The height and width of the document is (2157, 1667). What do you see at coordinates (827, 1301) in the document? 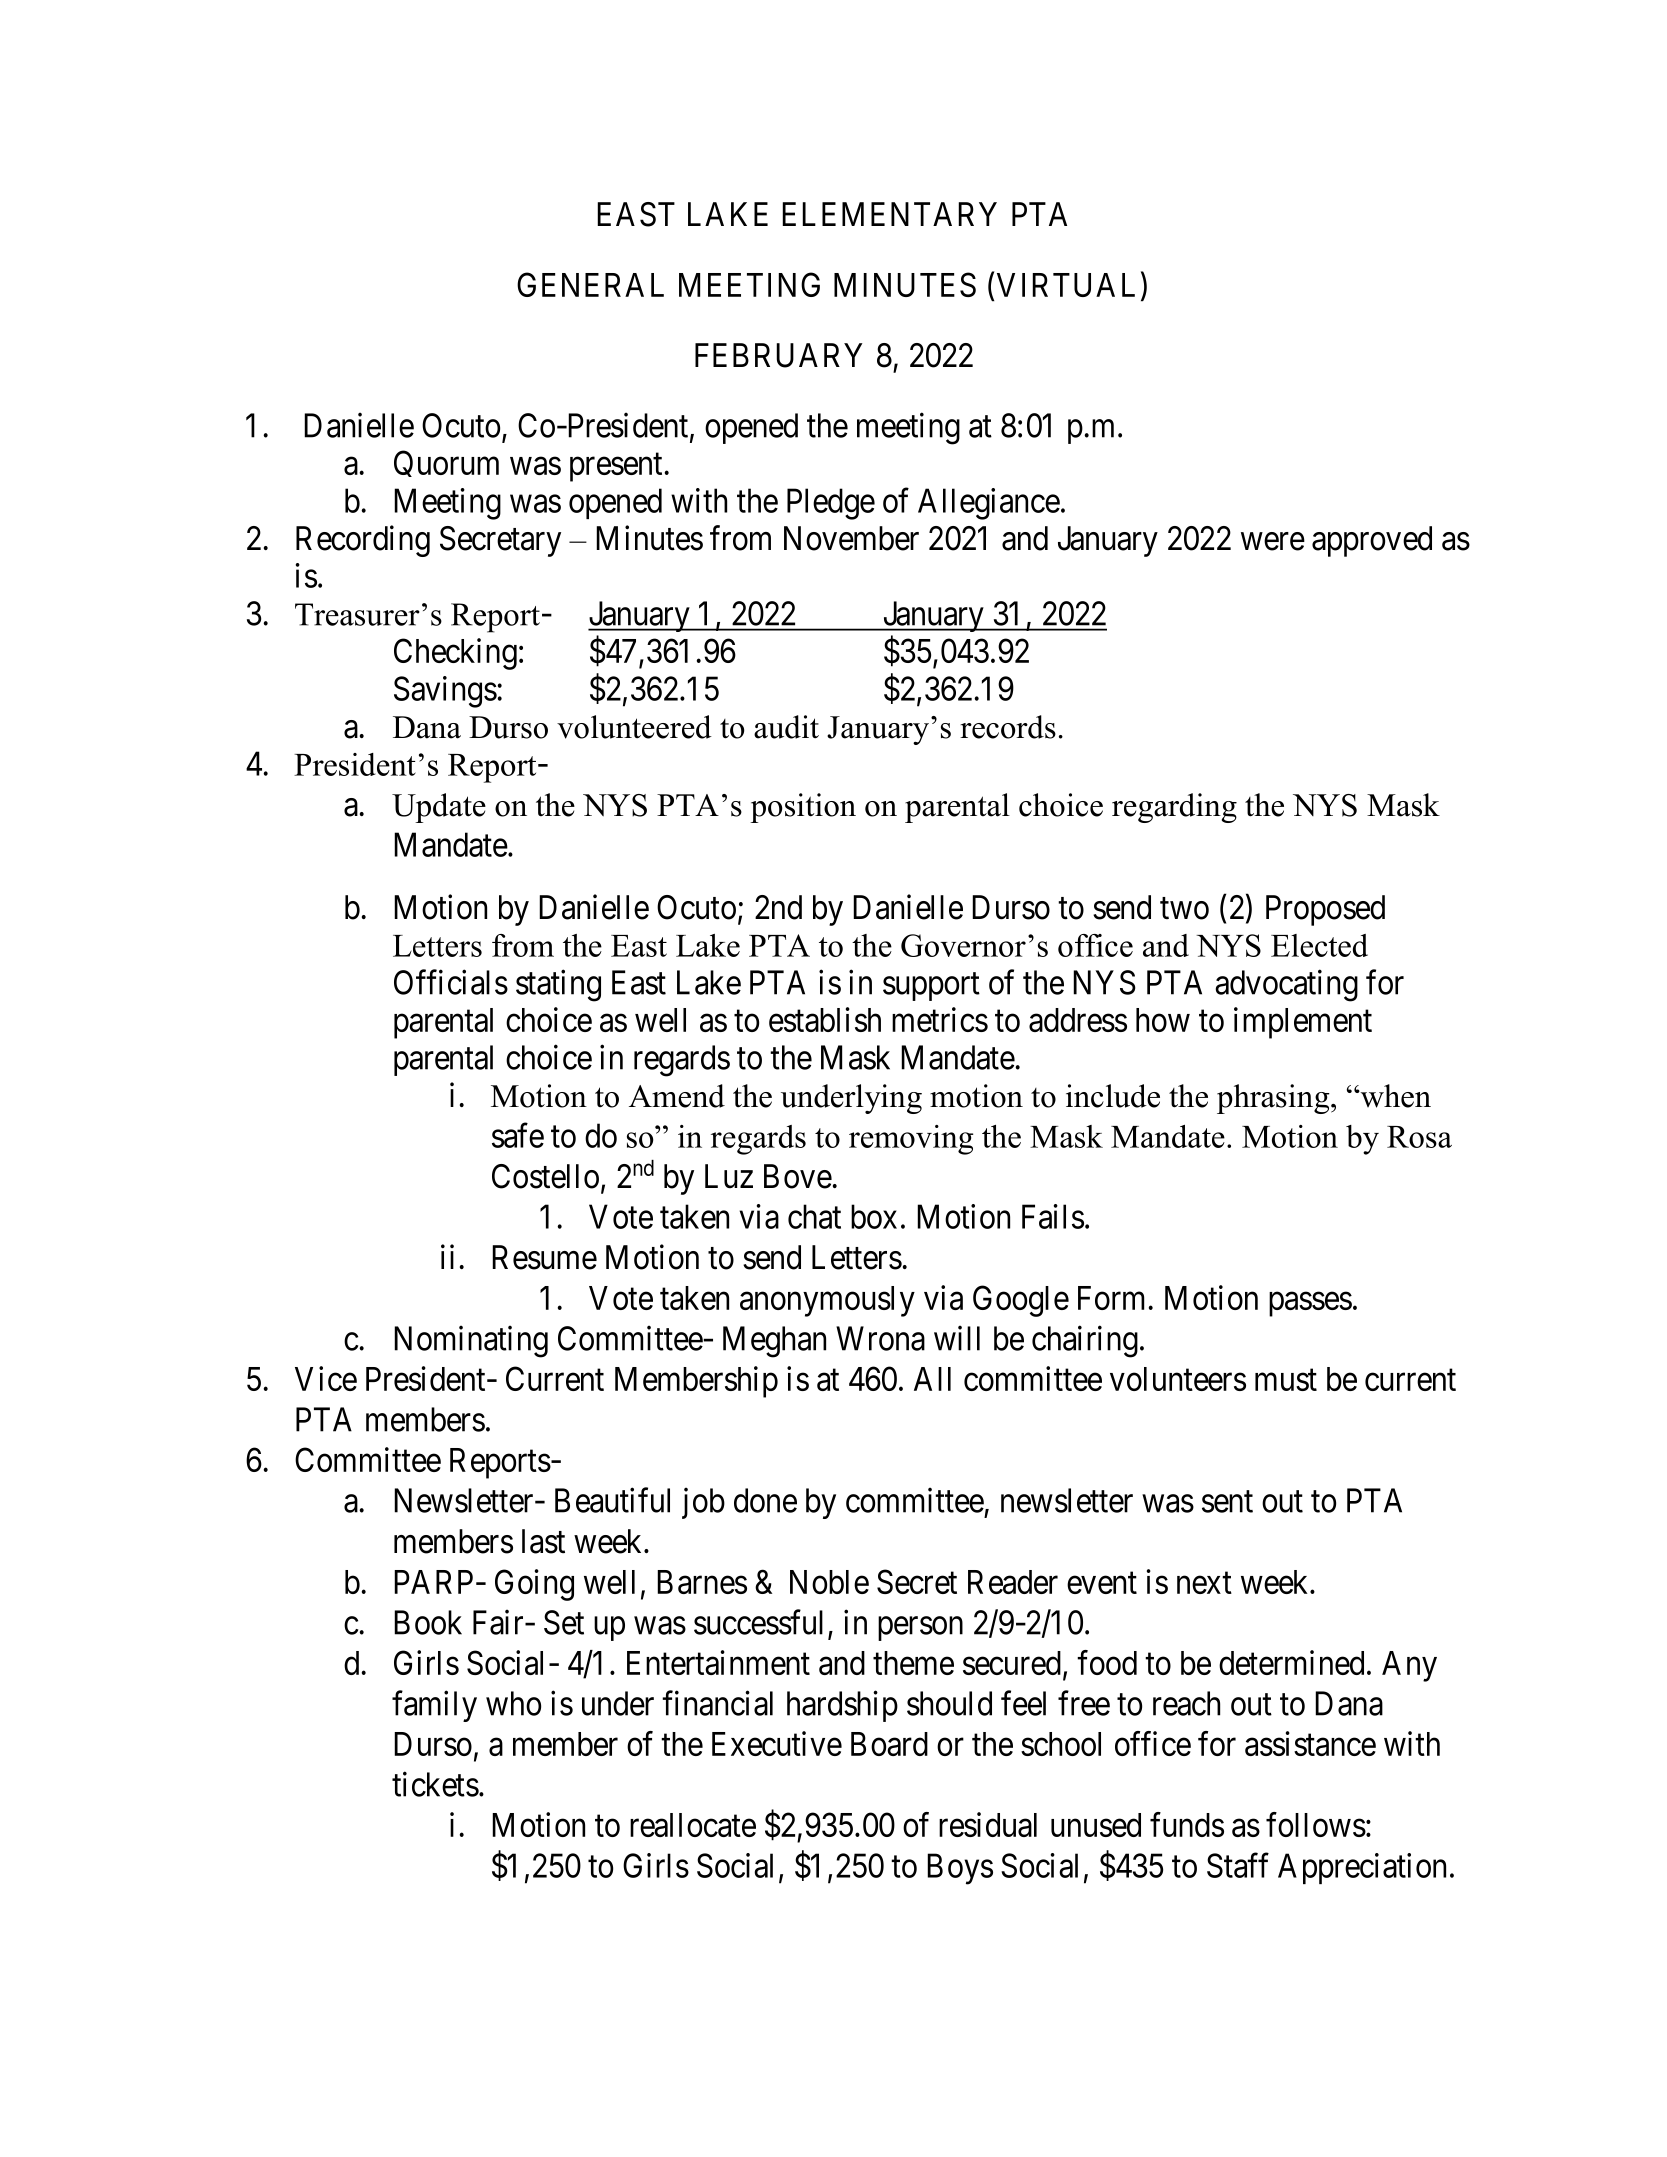
I see `anonymously` at bounding box center [827, 1301].
